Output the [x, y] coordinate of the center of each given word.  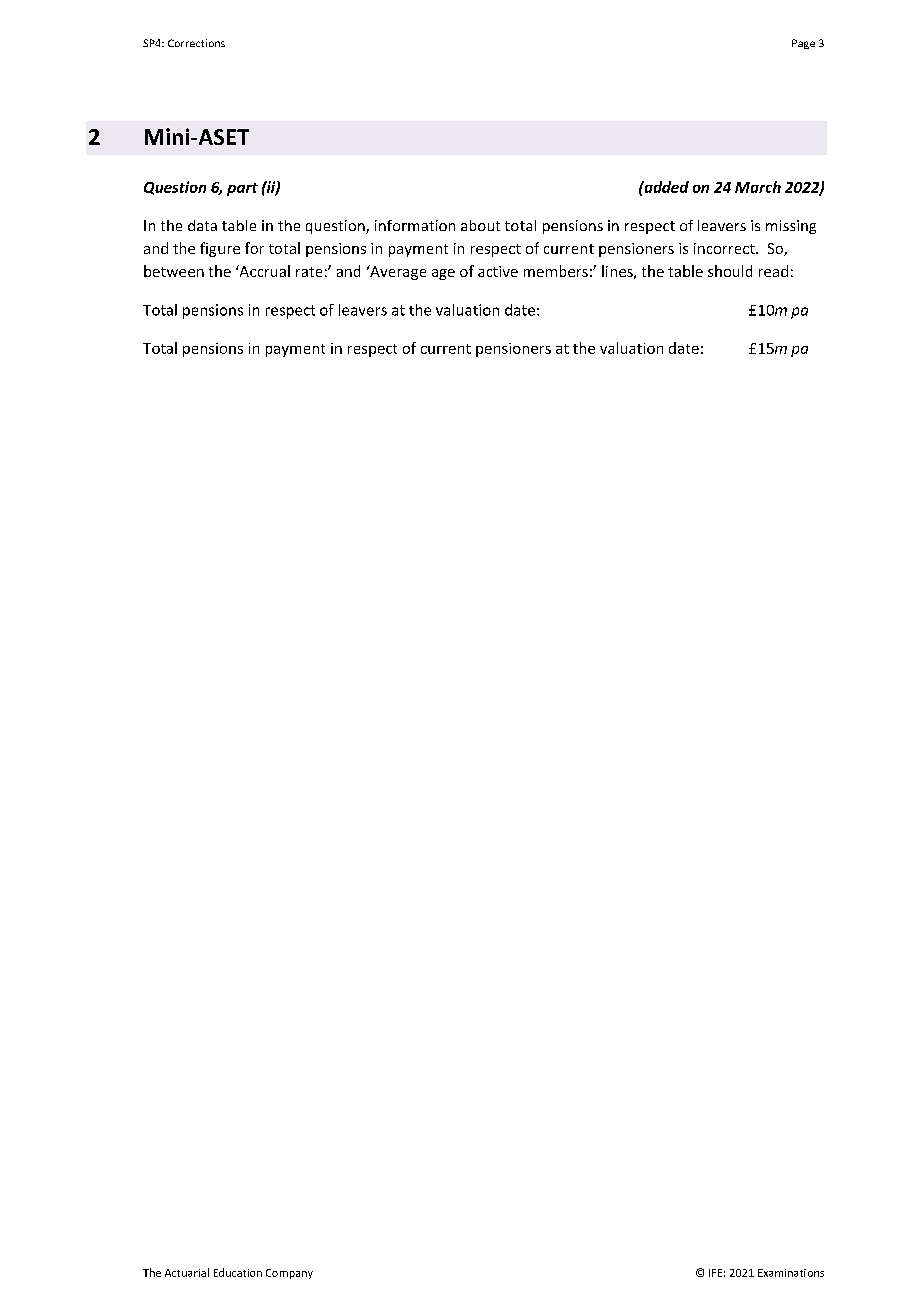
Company [289, 1274]
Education [238, 1272]
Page [803, 44]
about [480, 225]
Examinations [791, 1273]
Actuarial [187, 1272]
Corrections [196, 43]
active [498, 271]
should [730, 271]
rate [309, 272]
